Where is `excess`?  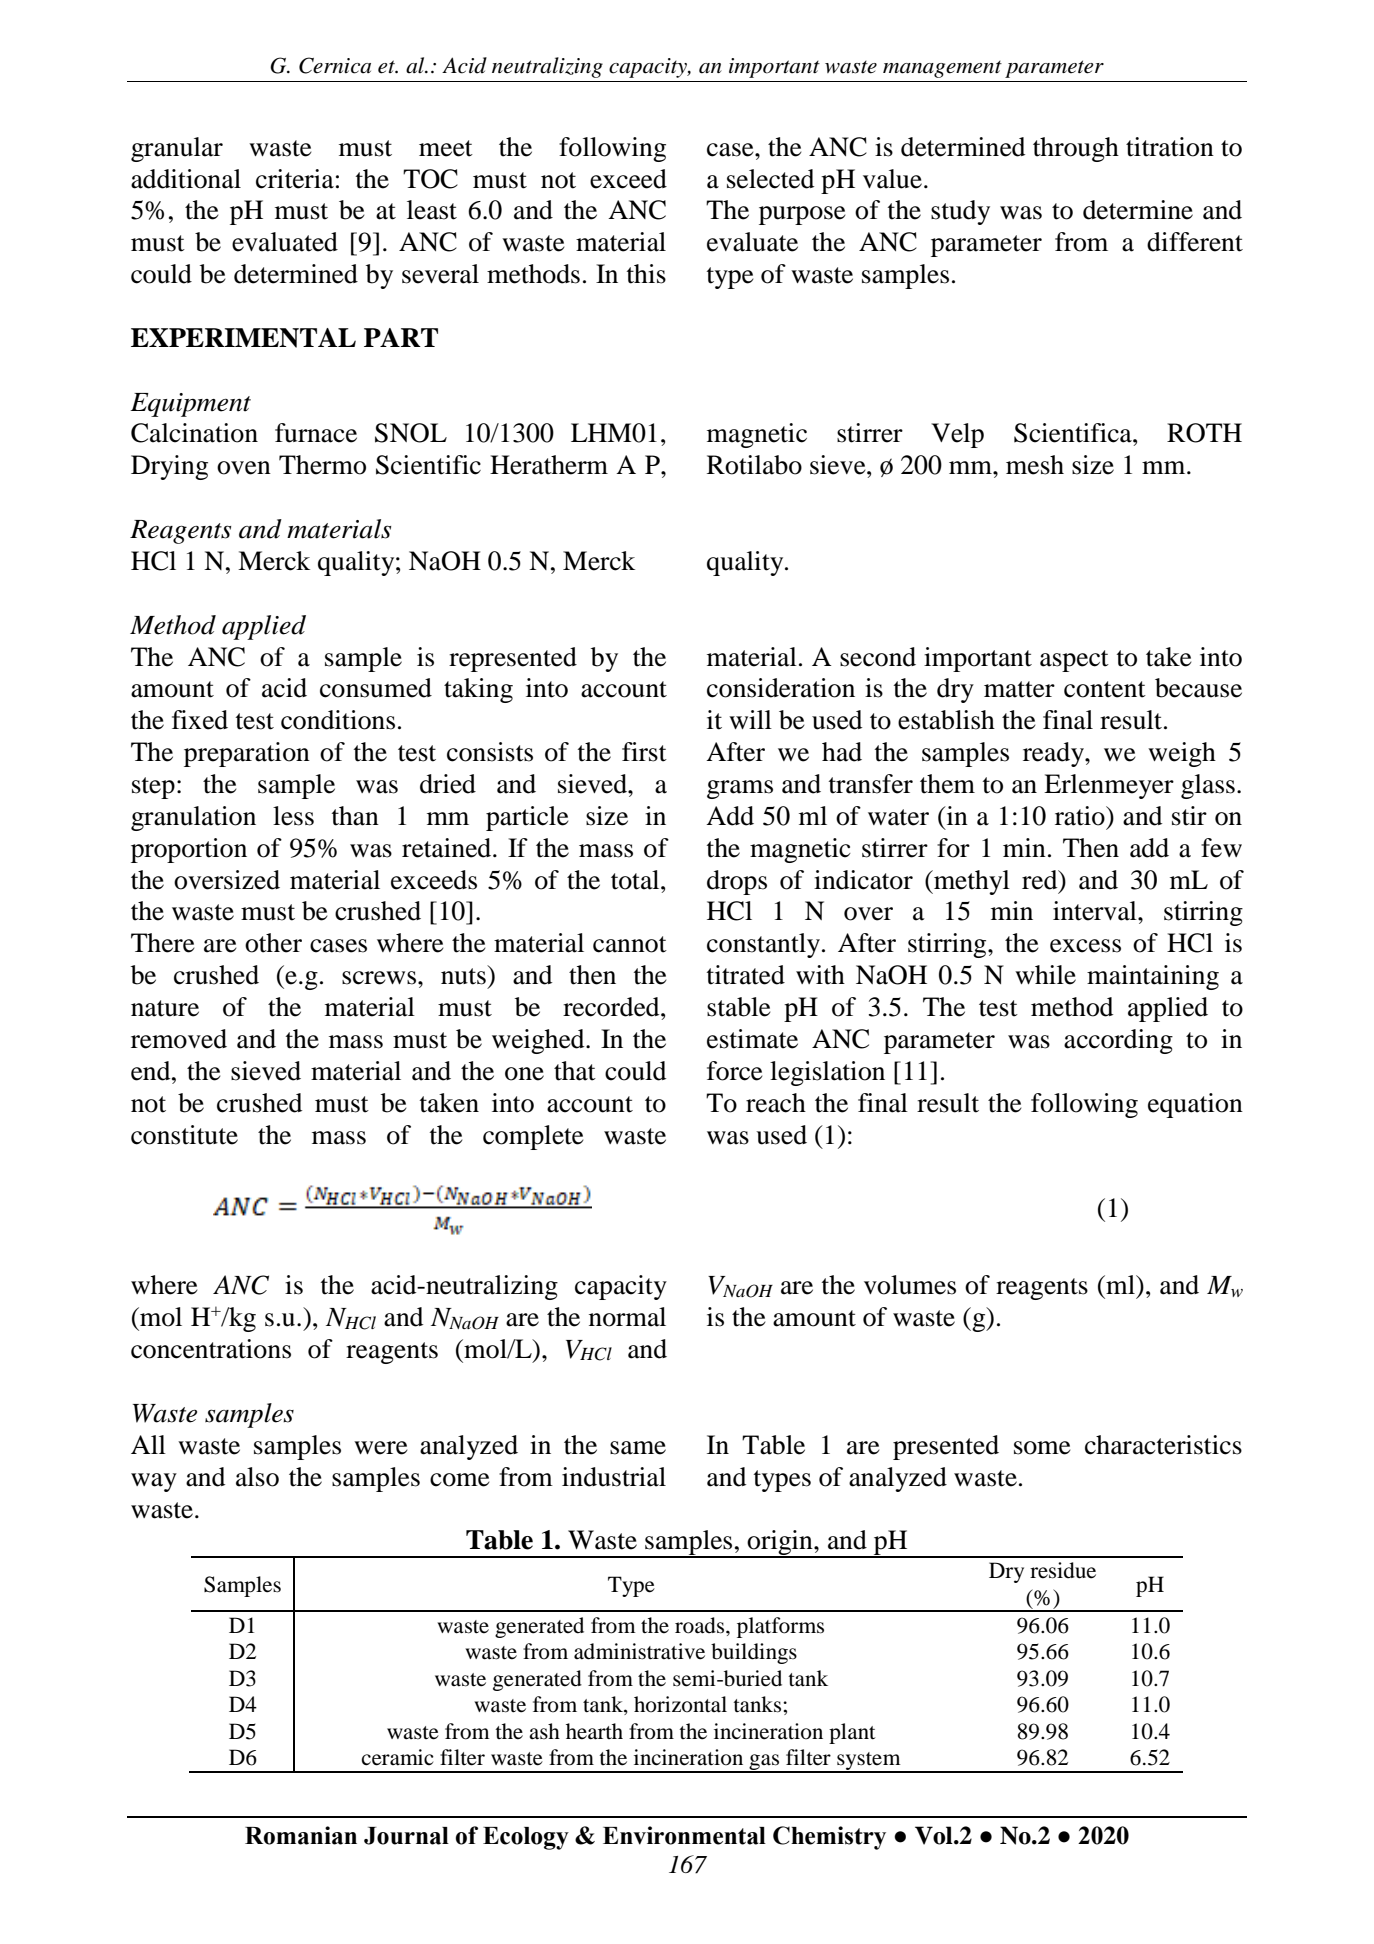 excess is located at coordinates (1085, 946).
